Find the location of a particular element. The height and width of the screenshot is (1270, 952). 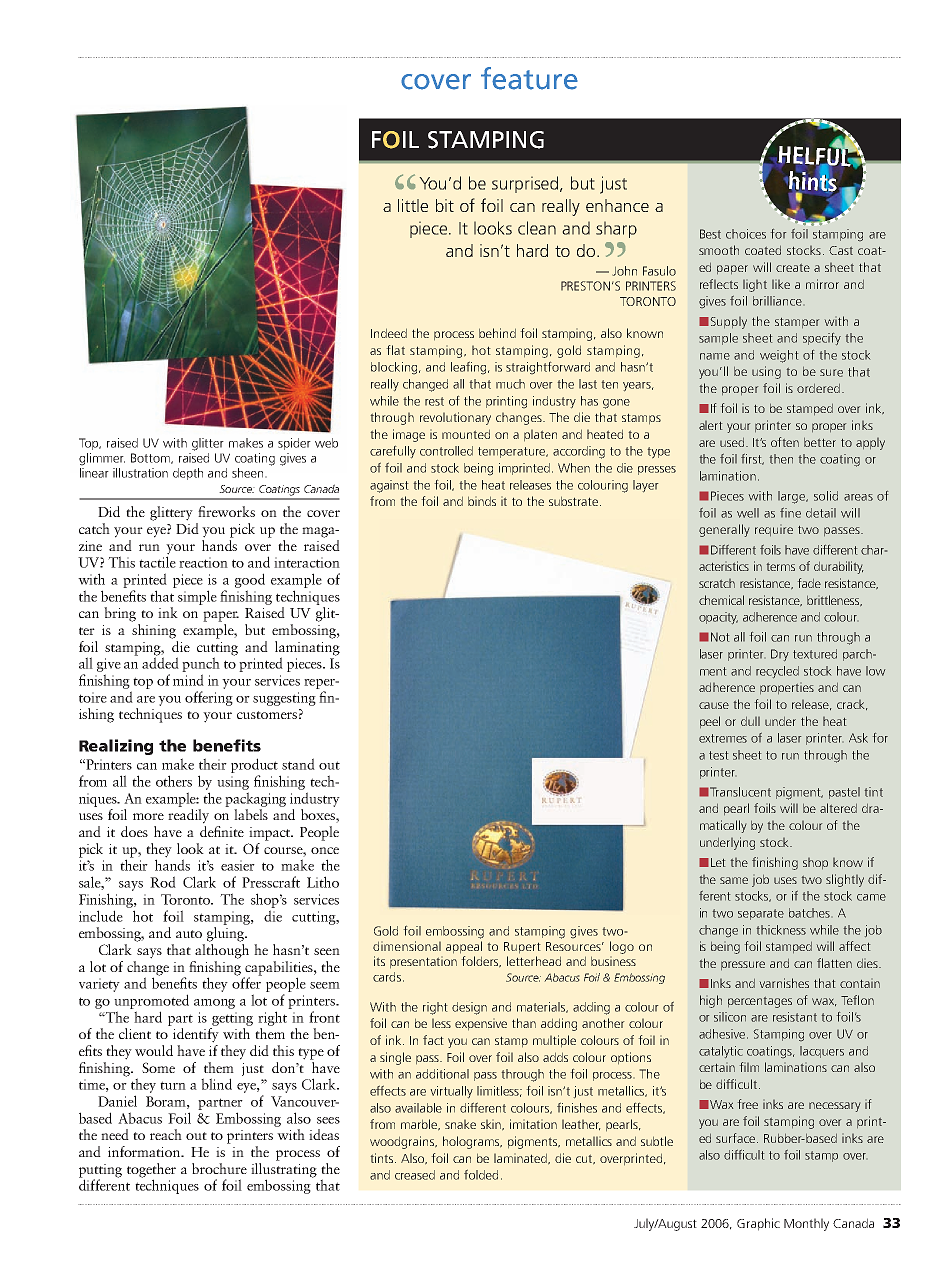

together is located at coordinates (151, 1171).
